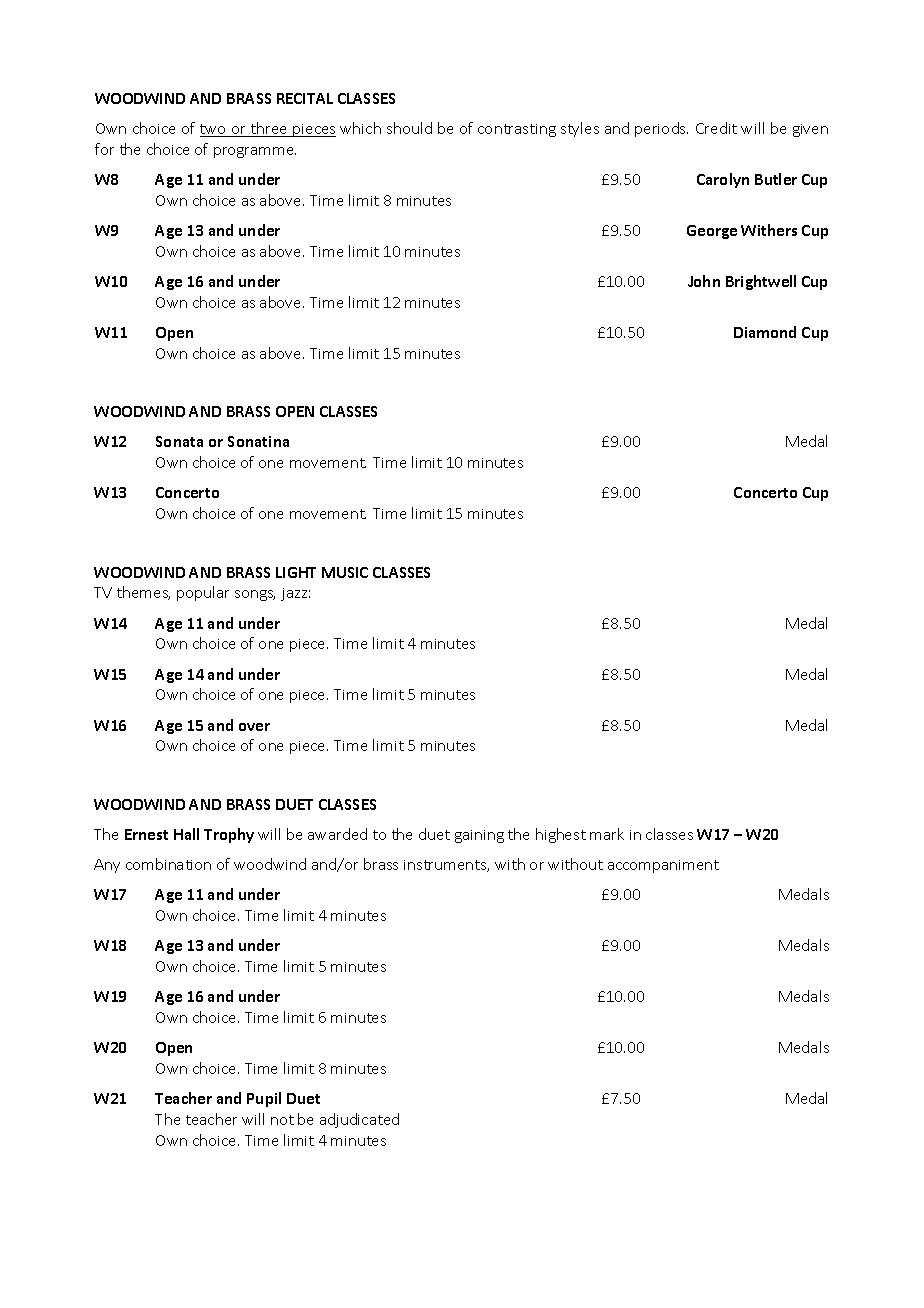  Describe the element at coordinates (214, 130) in the document. I see `two` at that location.
